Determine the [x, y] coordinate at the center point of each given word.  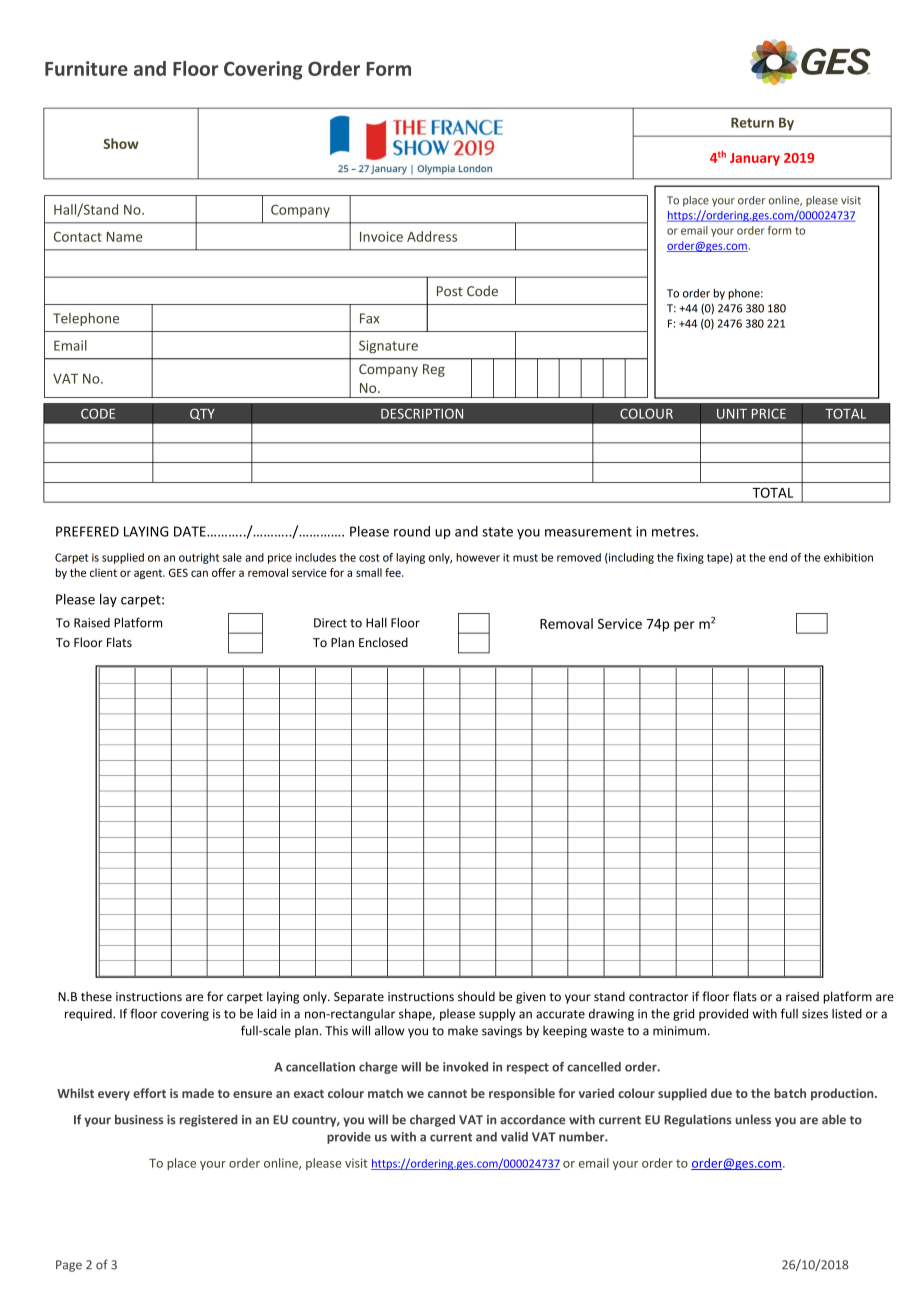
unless [753, 1119]
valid [514, 1137]
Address [432, 236]
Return [752, 123]
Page [69, 1266]
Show [121, 143]
